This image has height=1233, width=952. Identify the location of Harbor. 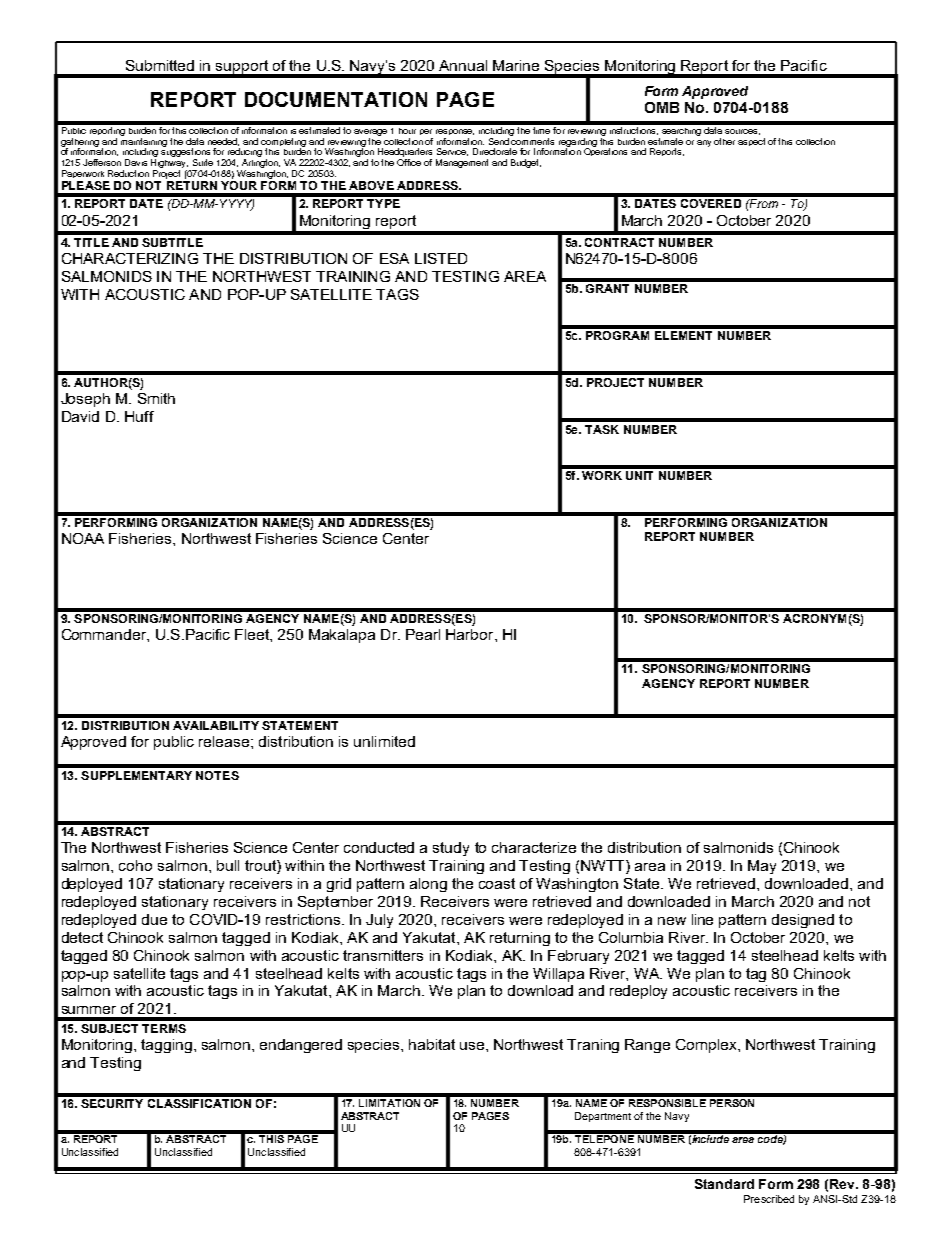
(471, 634).
